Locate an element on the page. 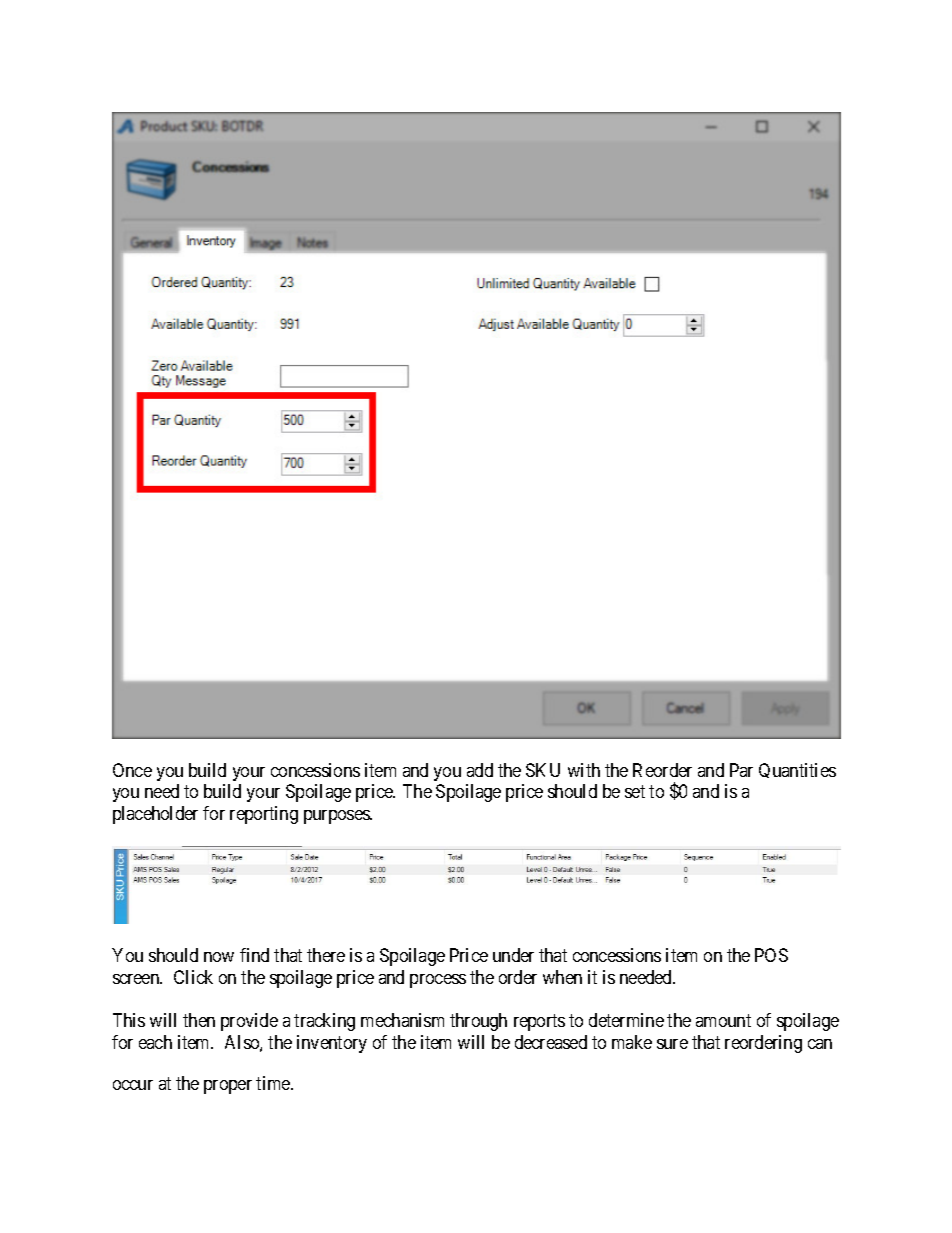 The height and width of the document is (1233, 952). set is located at coordinates (635, 791).
